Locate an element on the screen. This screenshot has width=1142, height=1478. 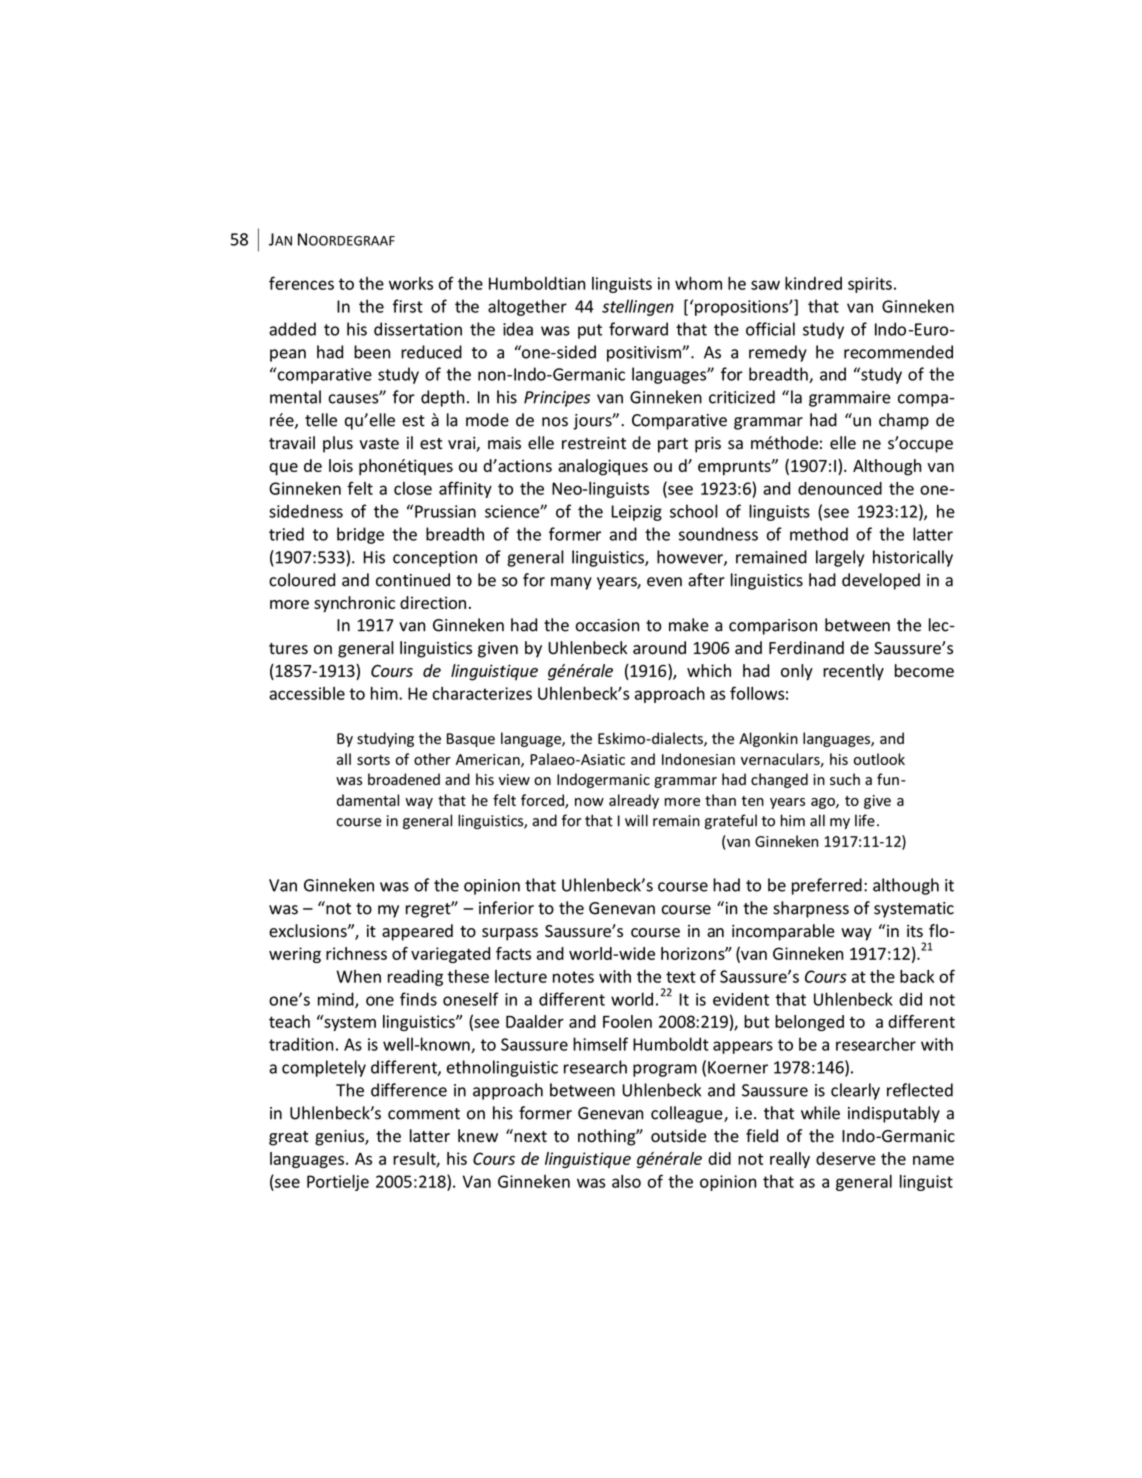
forward is located at coordinates (638, 329).
